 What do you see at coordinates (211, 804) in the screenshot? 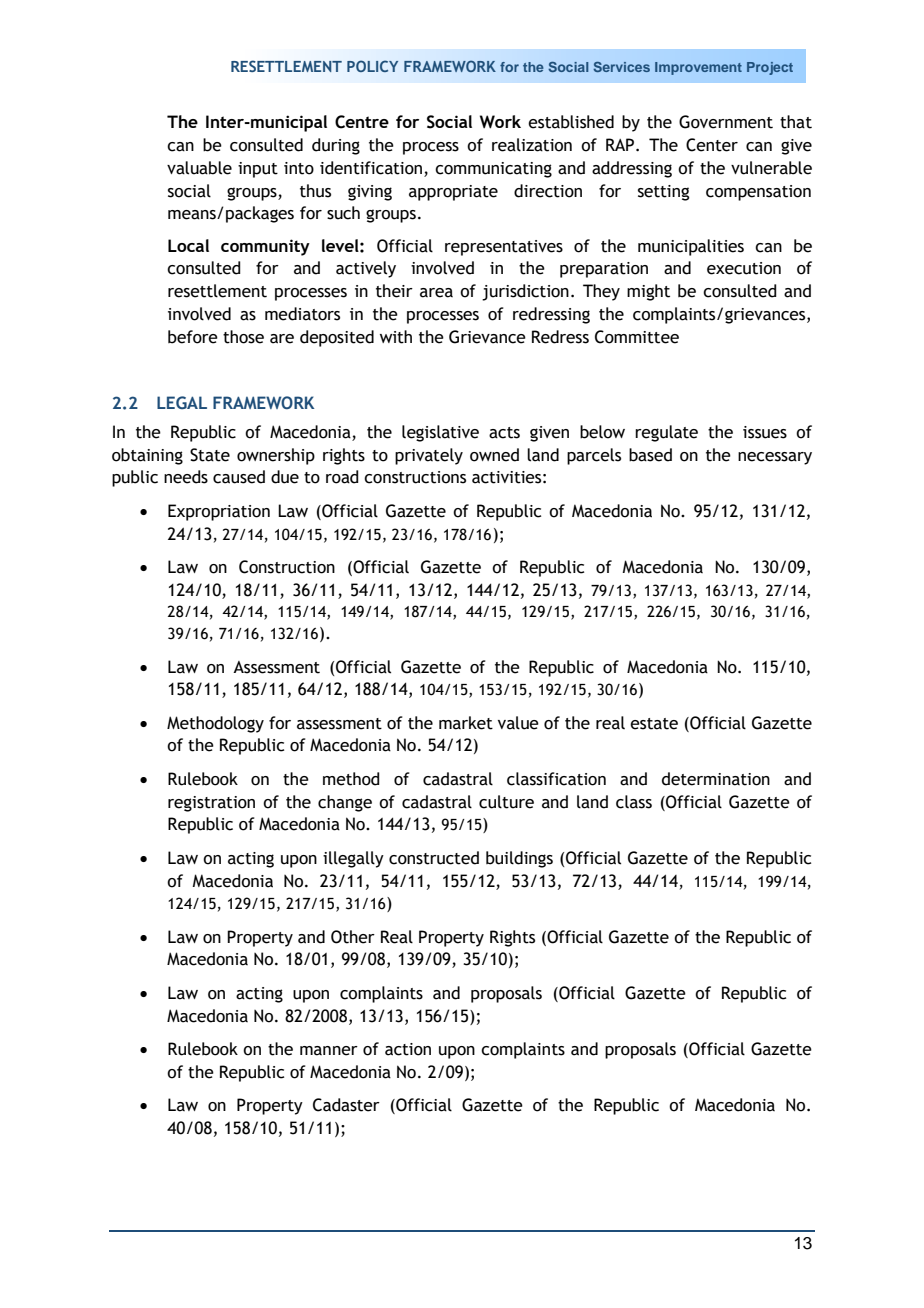
I see `registration` at bounding box center [211, 804].
